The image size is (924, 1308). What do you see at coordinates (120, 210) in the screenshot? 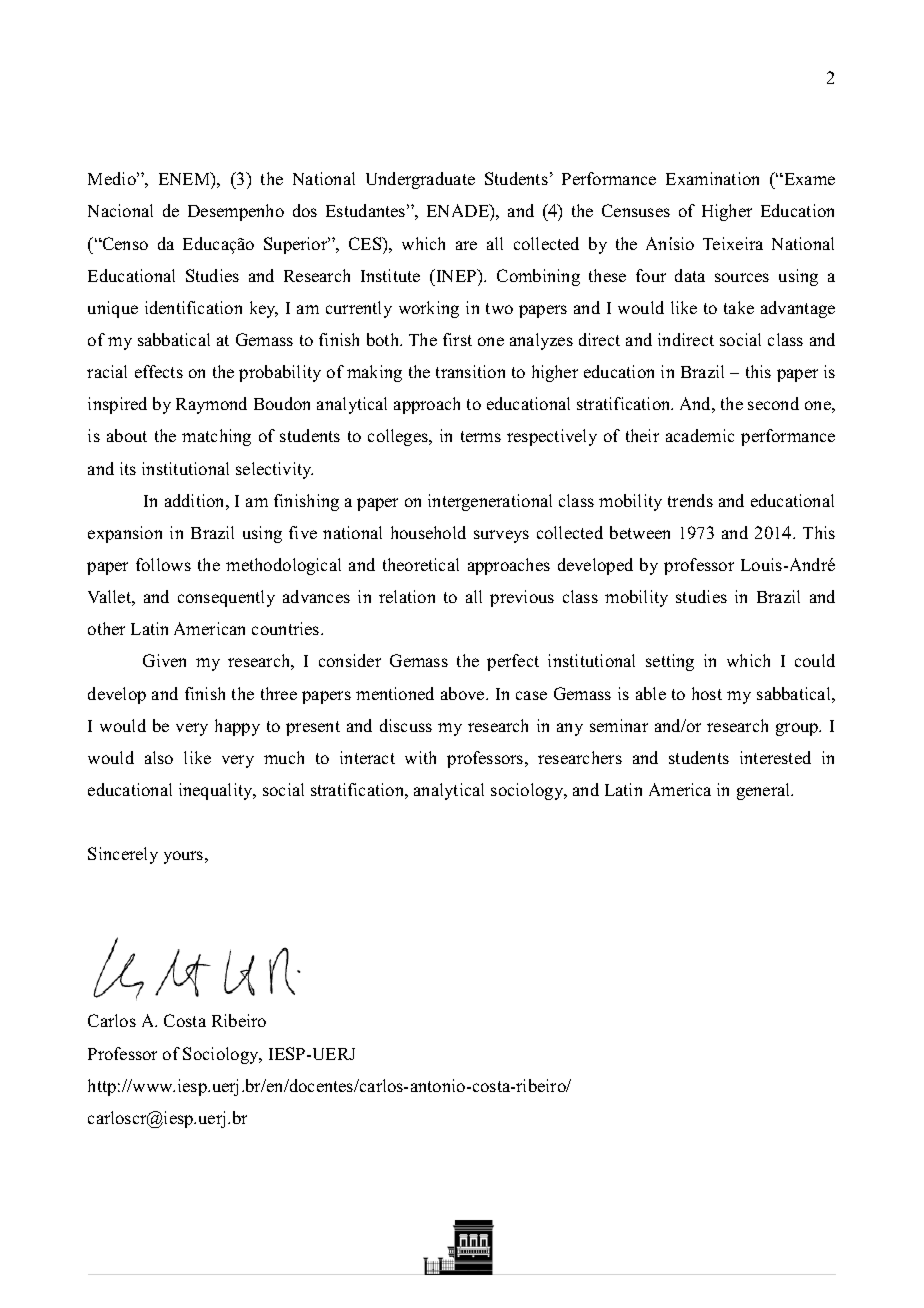
I see `Nacional` at bounding box center [120, 210].
